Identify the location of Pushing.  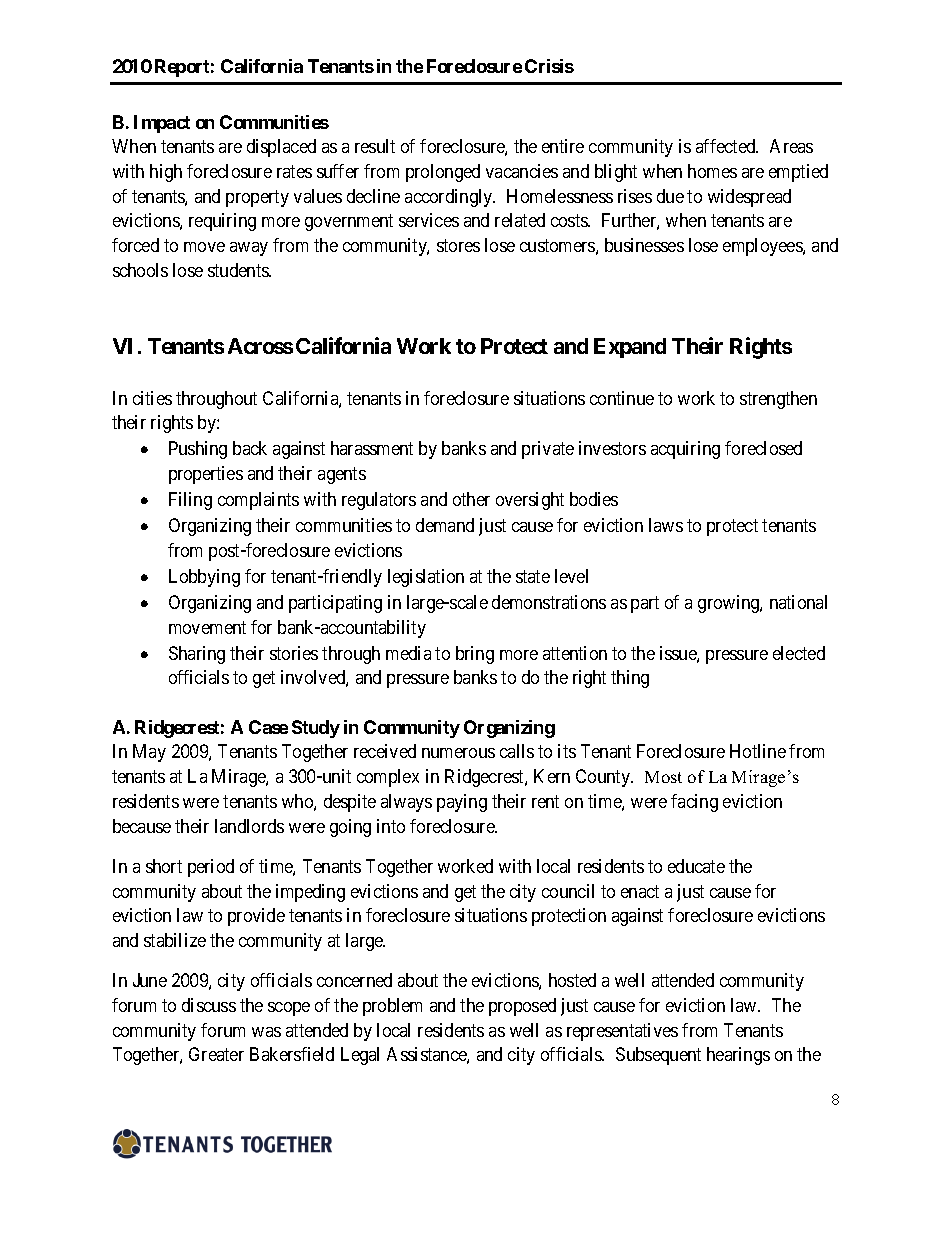
(198, 450).
